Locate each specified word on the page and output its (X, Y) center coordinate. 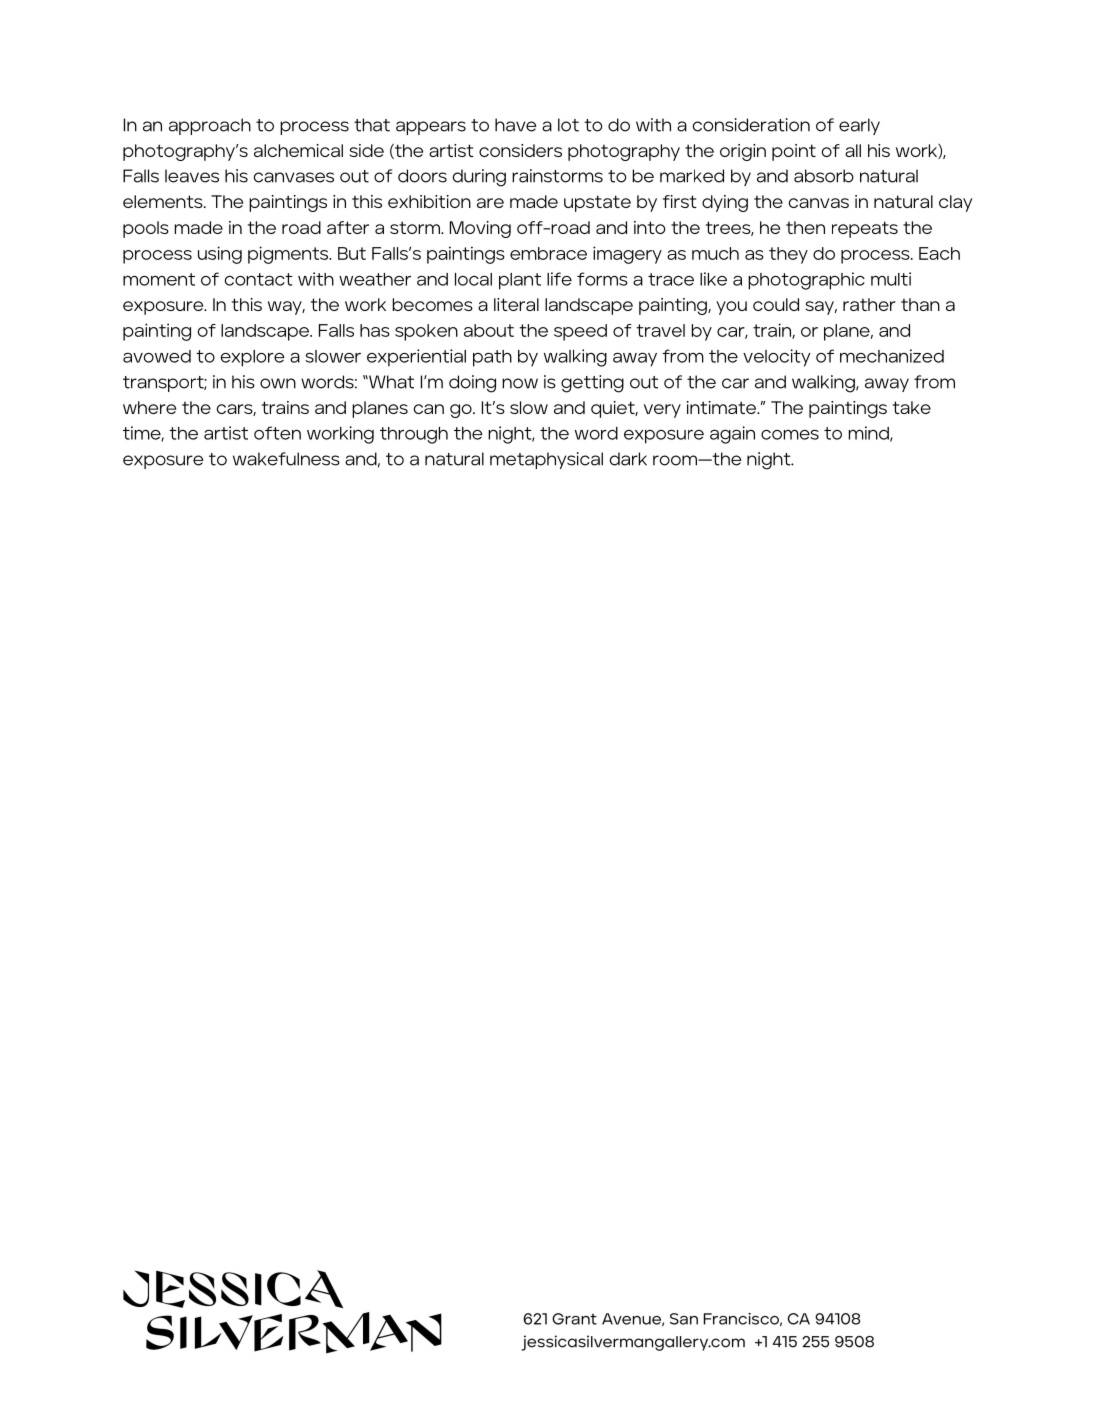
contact (258, 279)
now (520, 383)
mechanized (892, 356)
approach (210, 126)
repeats (865, 229)
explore (252, 358)
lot (568, 125)
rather (869, 304)
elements (164, 201)
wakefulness (286, 459)
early (859, 126)
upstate (597, 203)
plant (520, 281)
